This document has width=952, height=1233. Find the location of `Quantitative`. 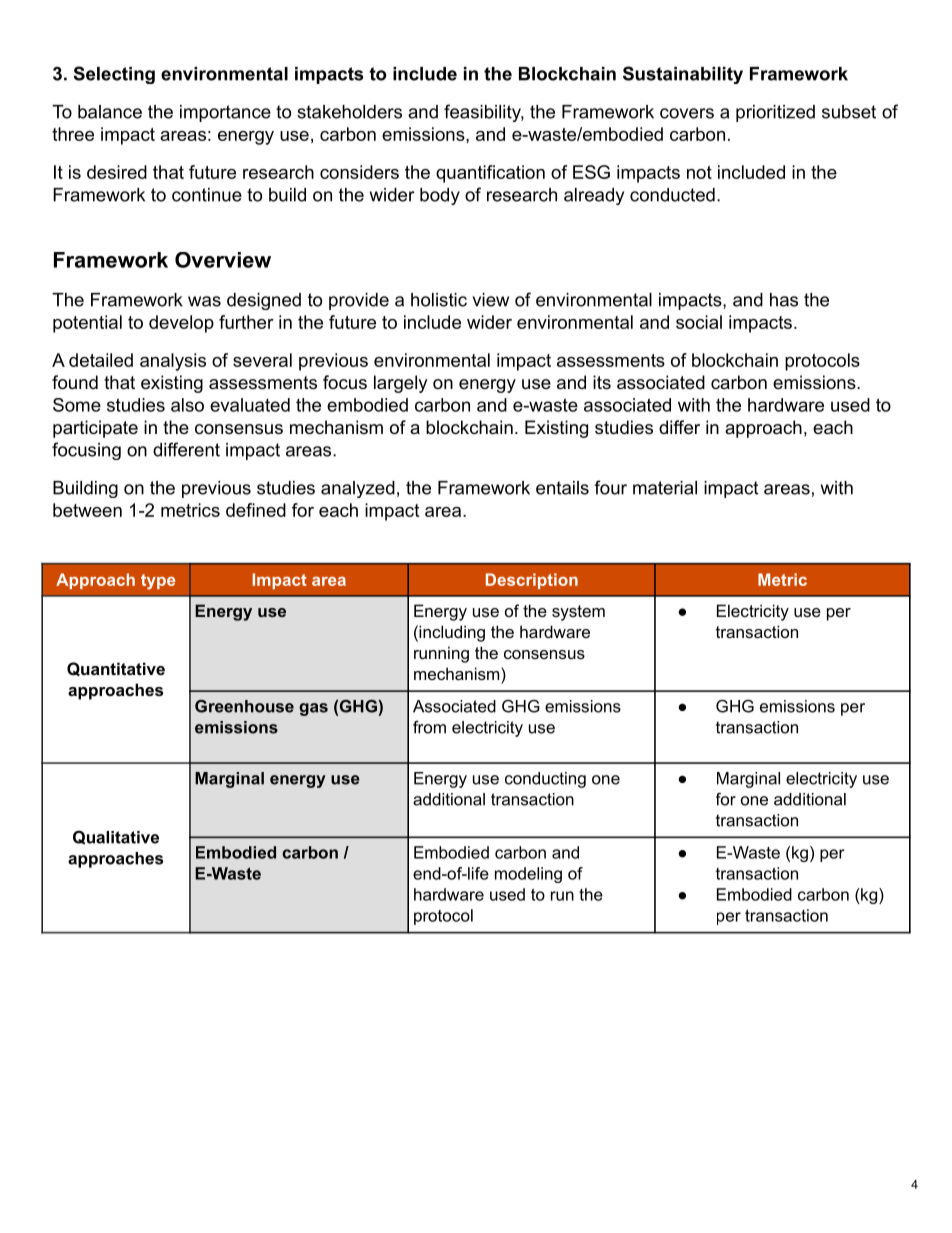

Quantitative is located at coordinates (116, 669).
